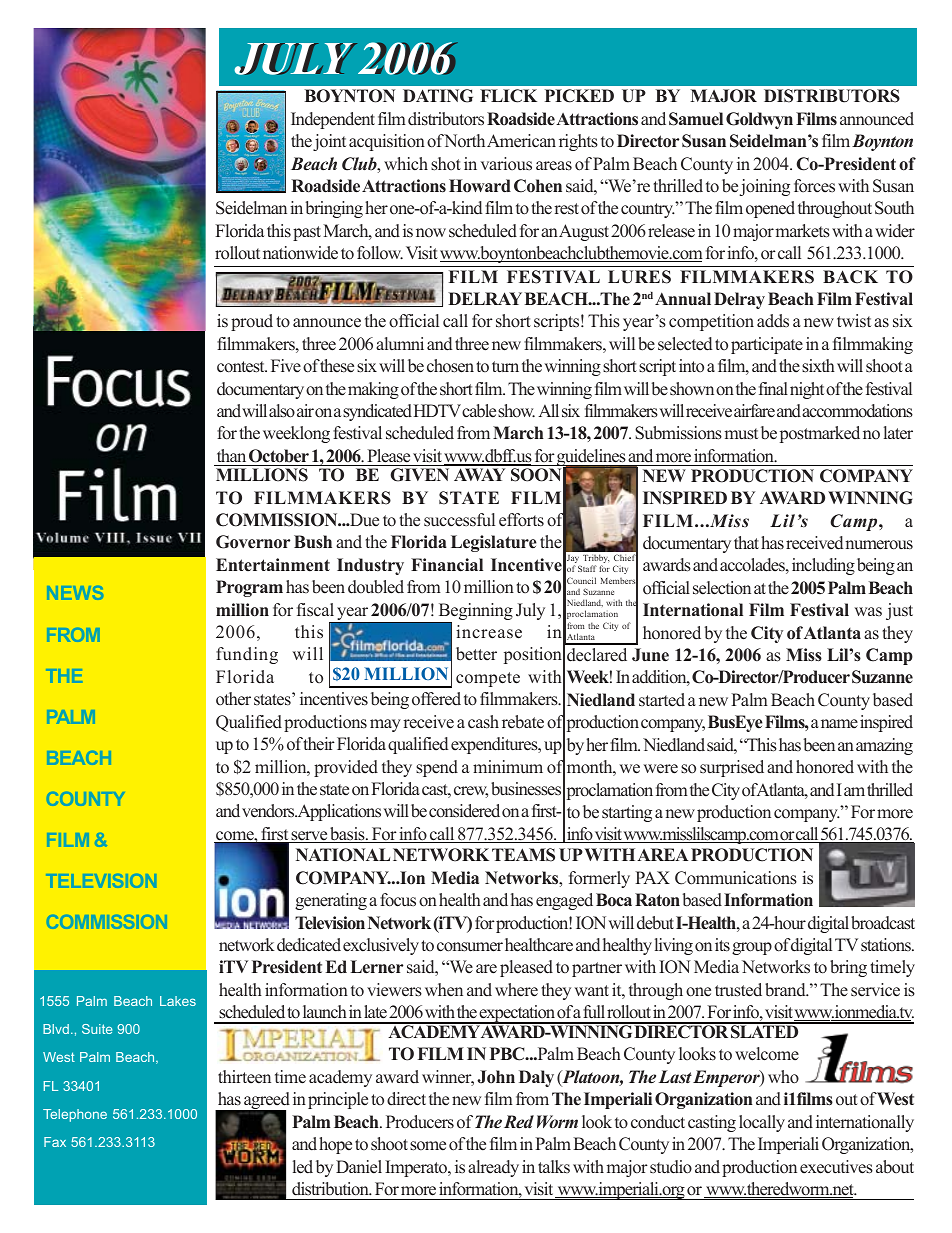 The image size is (952, 1233). What do you see at coordinates (479, 474) in the screenshot?
I see `AWAY` at bounding box center [479, 474].
